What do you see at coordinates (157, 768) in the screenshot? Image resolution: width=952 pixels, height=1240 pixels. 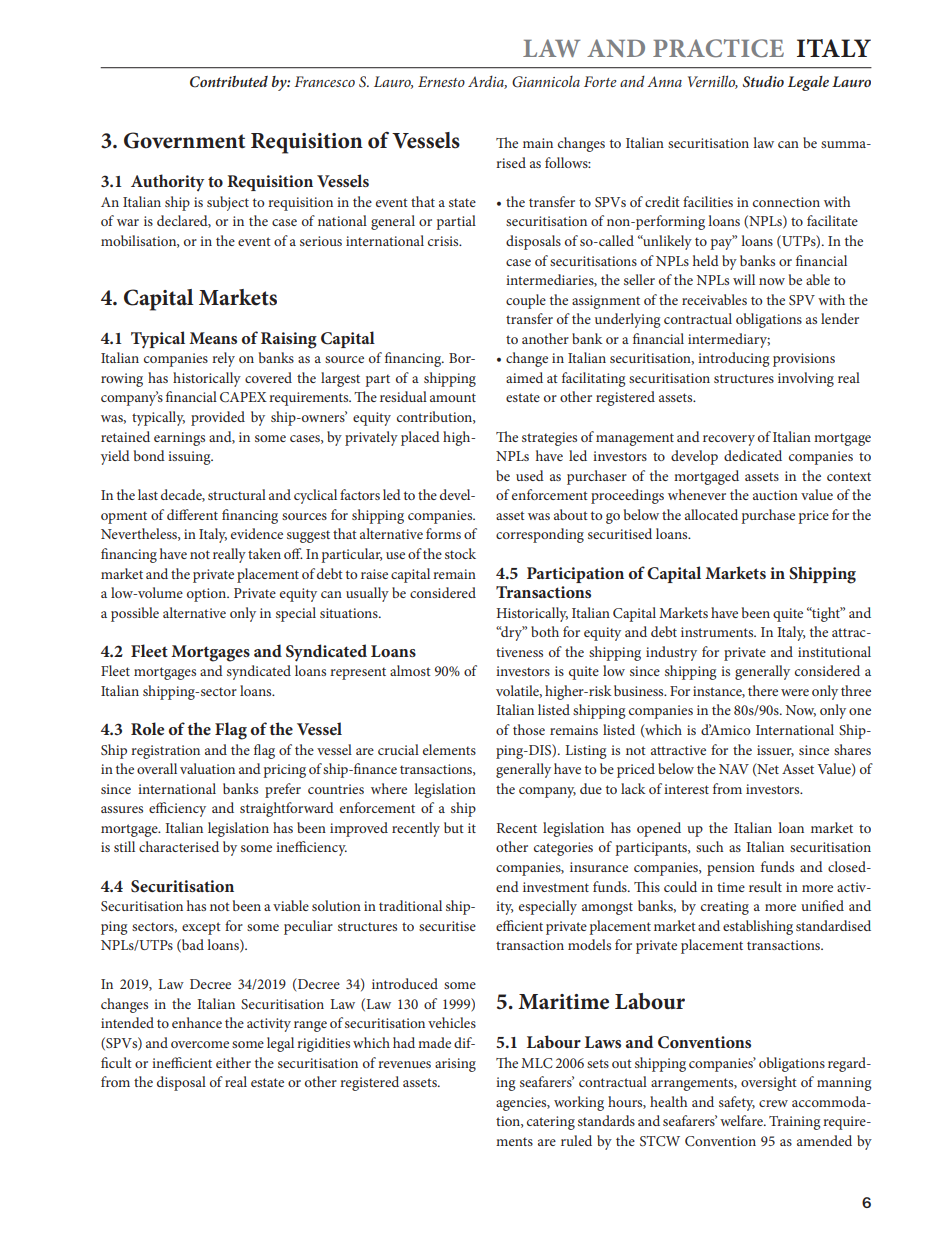 I see `overall` at bounding box center [157, 768].
